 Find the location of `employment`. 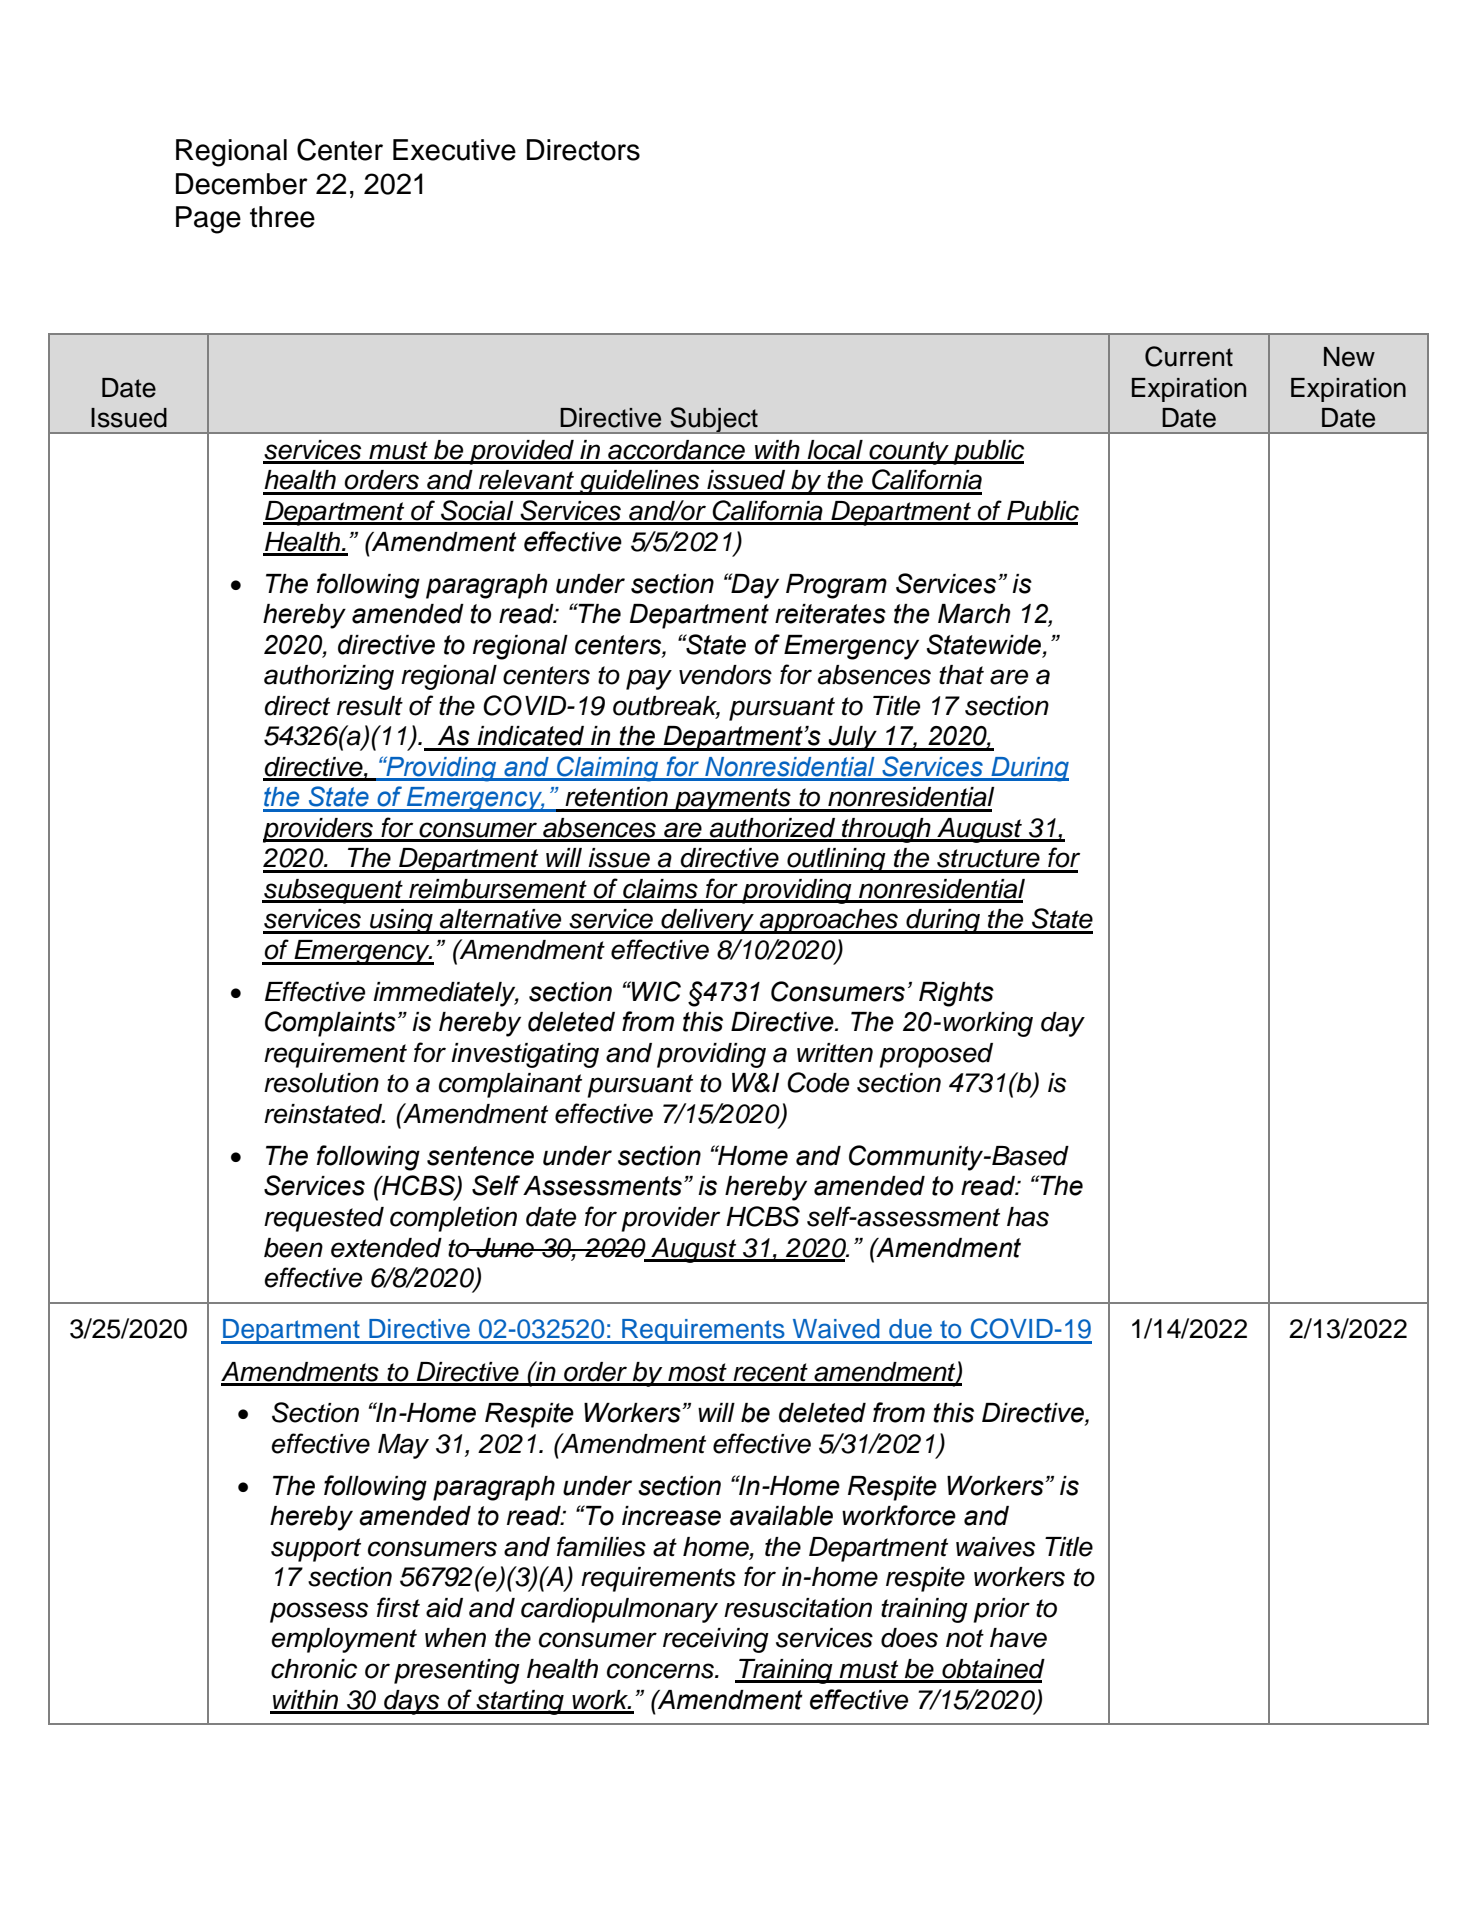

employment is located at coordinates (344, 1640).
